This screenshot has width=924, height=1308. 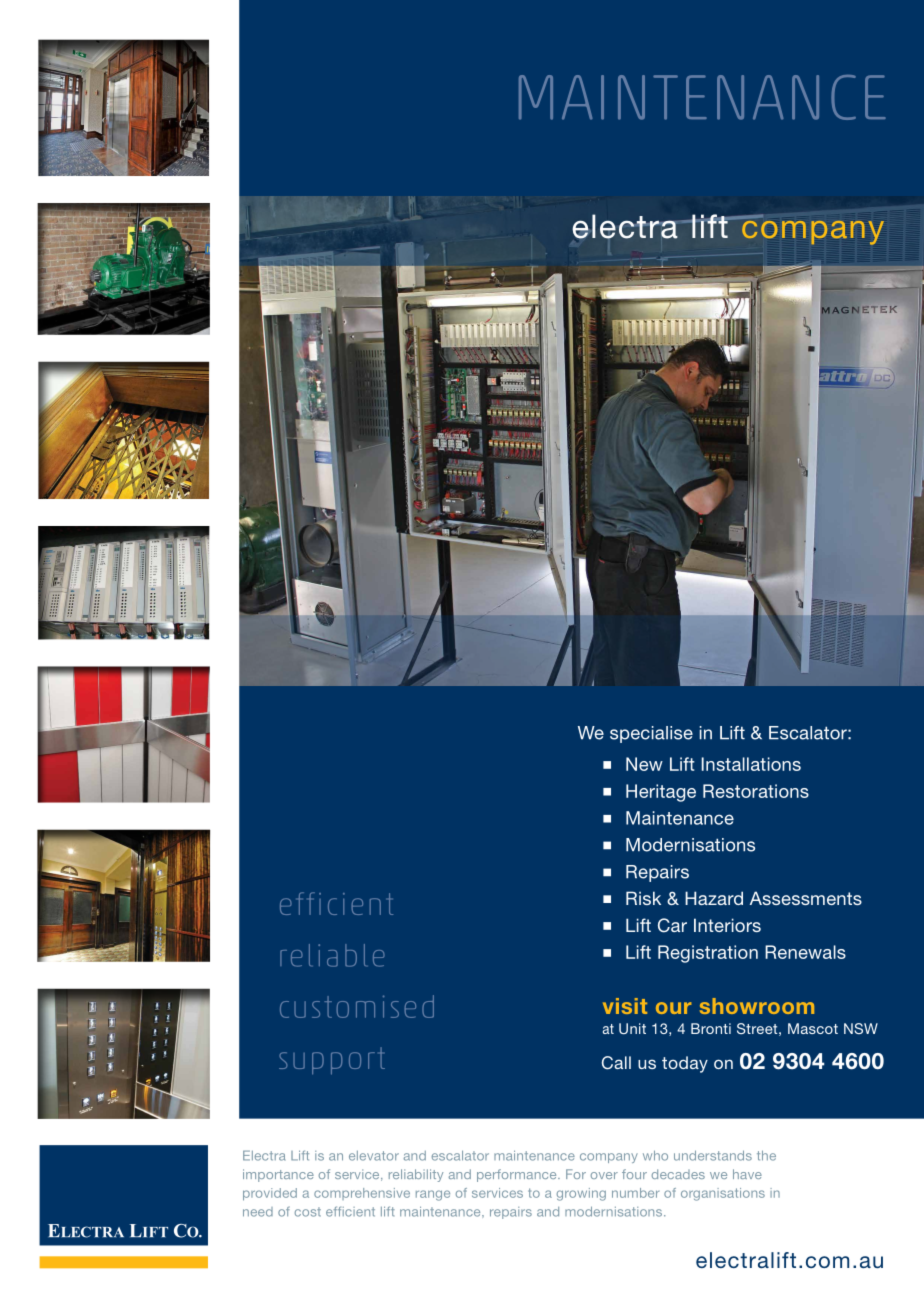 I want to click on reliable, so click(x=332, y=955).
